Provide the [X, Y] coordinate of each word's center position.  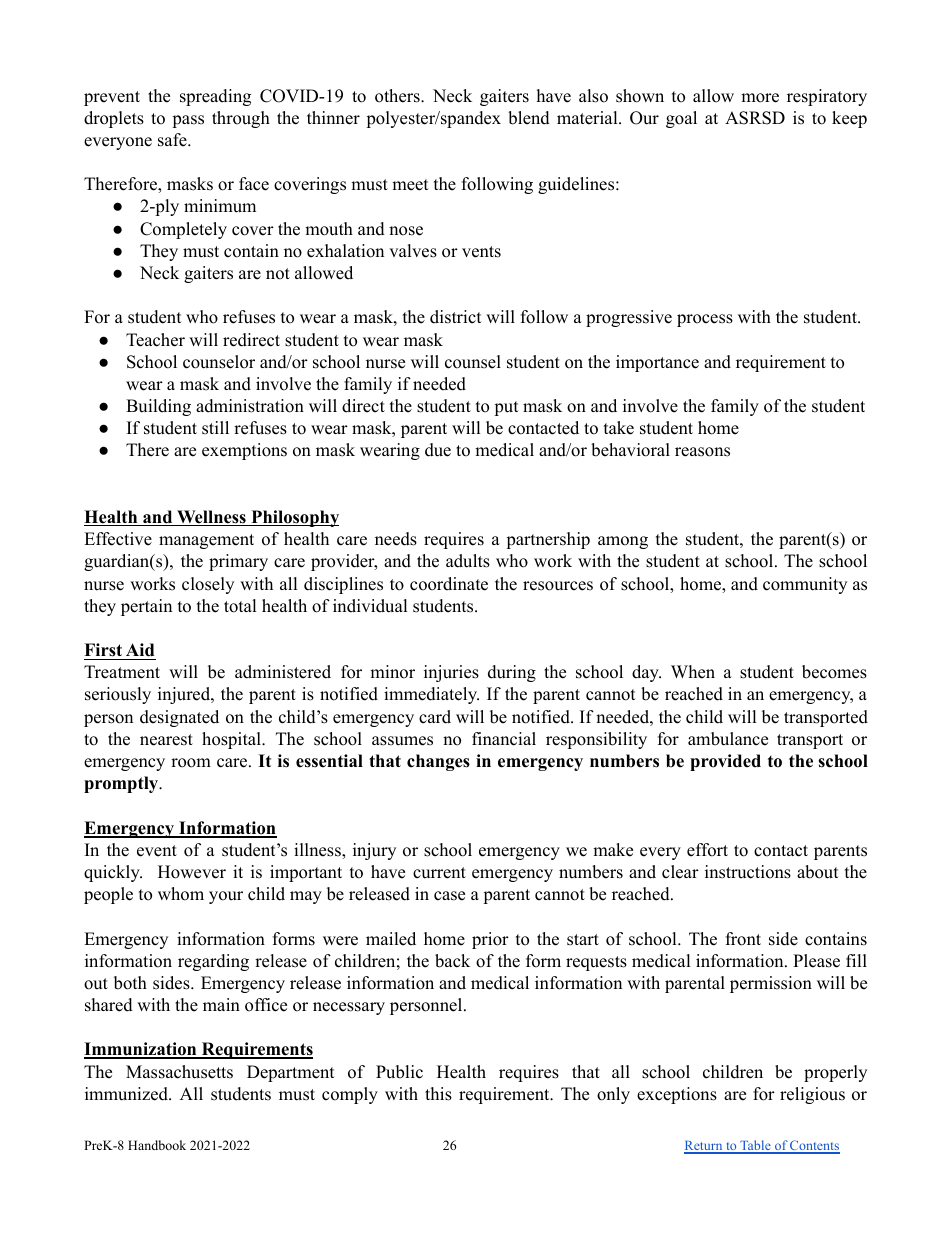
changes [438, 762]
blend [529, 118]
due [438, 450]
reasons [702, 452]
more [760, 98]
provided [725, 762]
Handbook [157, 1145]
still [215, 428]
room [191, 763]
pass [188, 121]
